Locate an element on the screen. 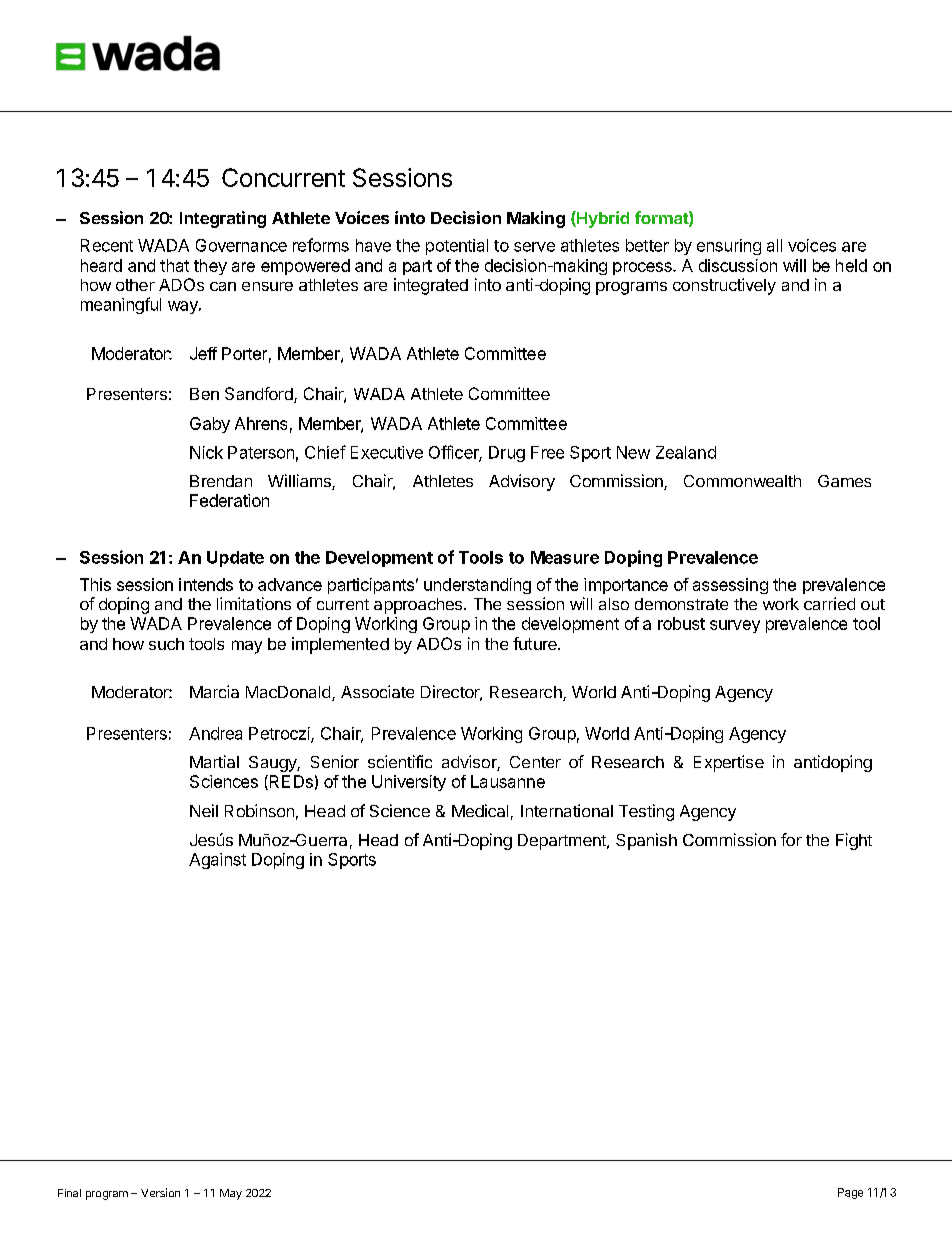 The image size is (952, 1233). potential is located at coordinates (457, 247).
